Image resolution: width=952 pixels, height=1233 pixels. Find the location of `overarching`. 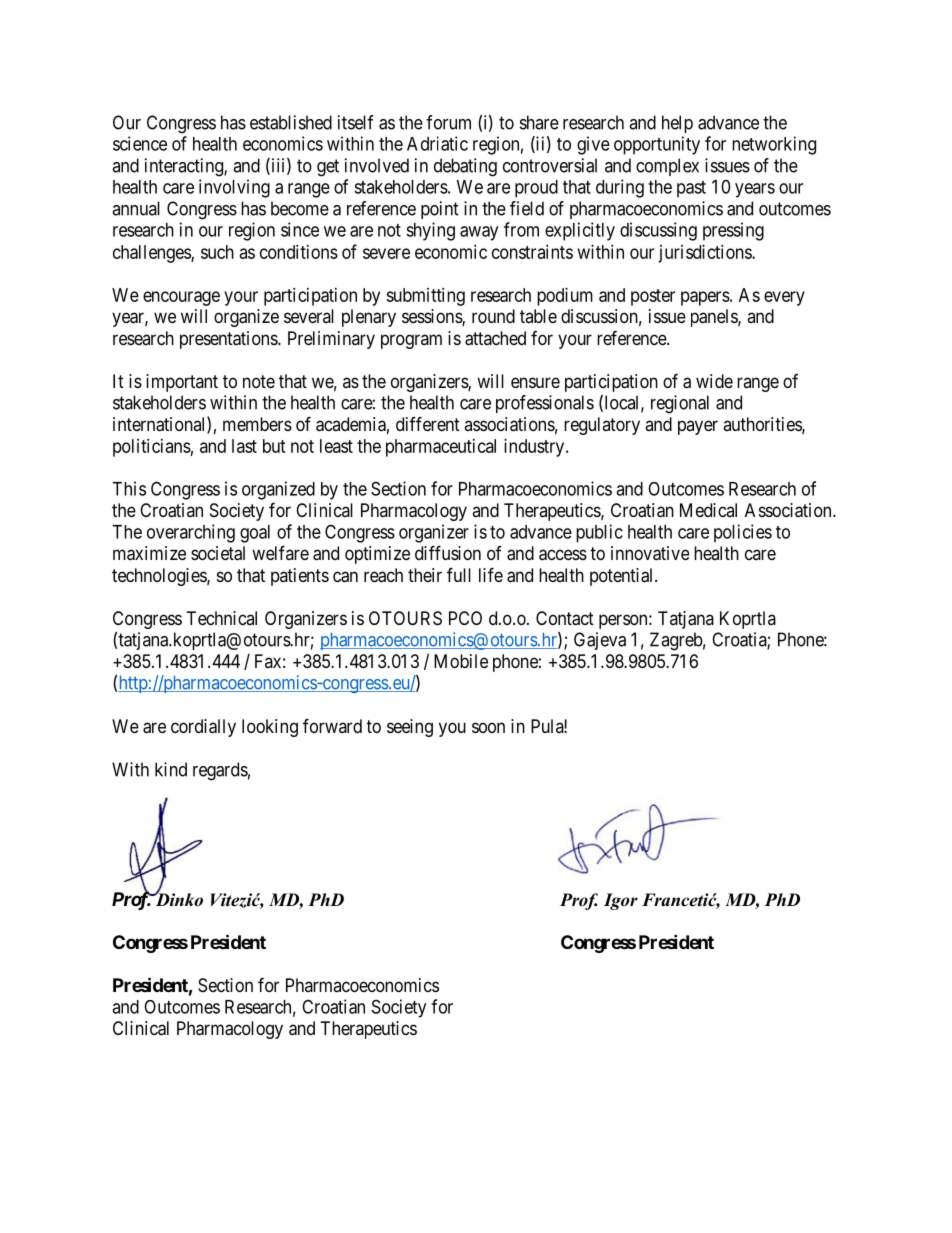

overarching is located at coordinates (191, 533).
